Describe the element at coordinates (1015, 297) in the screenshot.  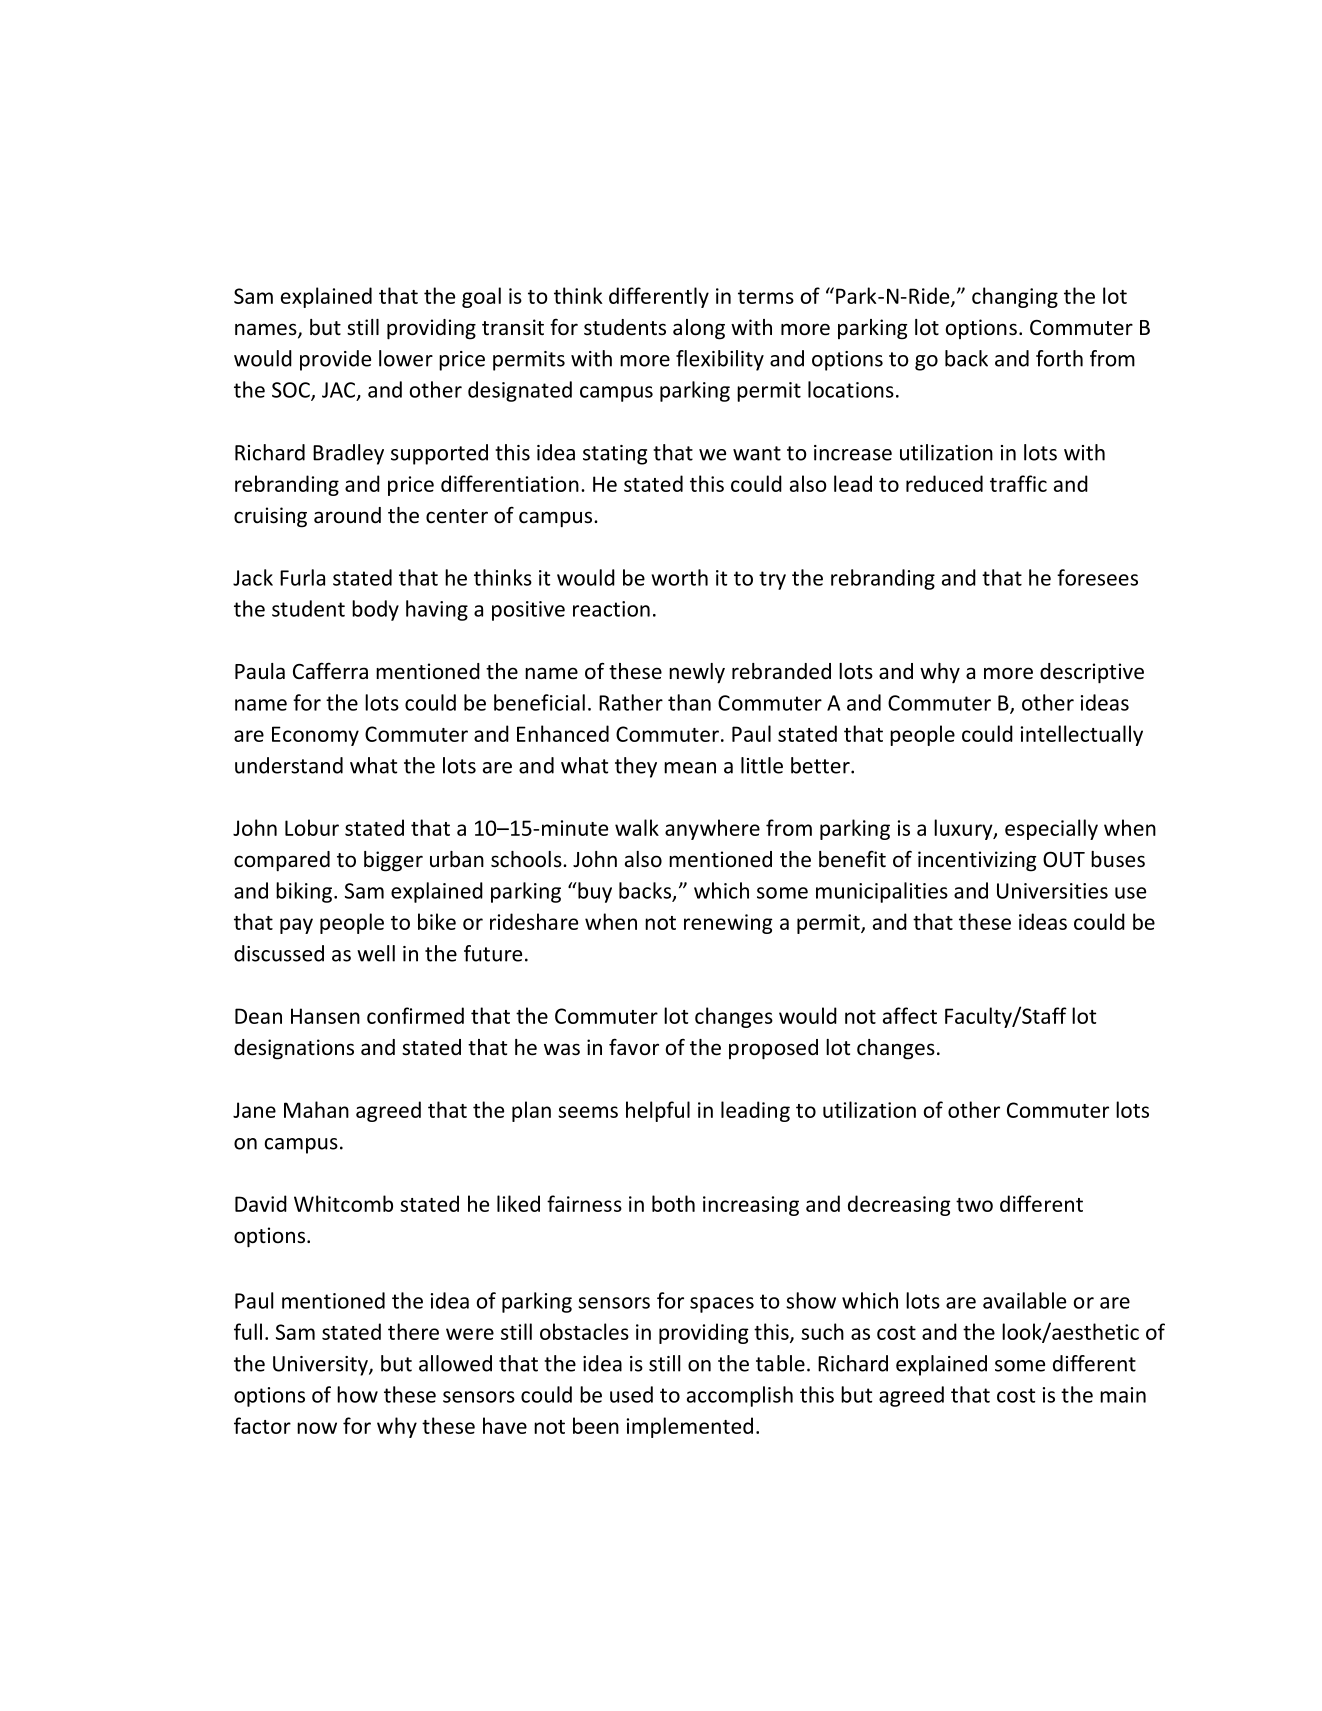
I see `changing` at that location.
